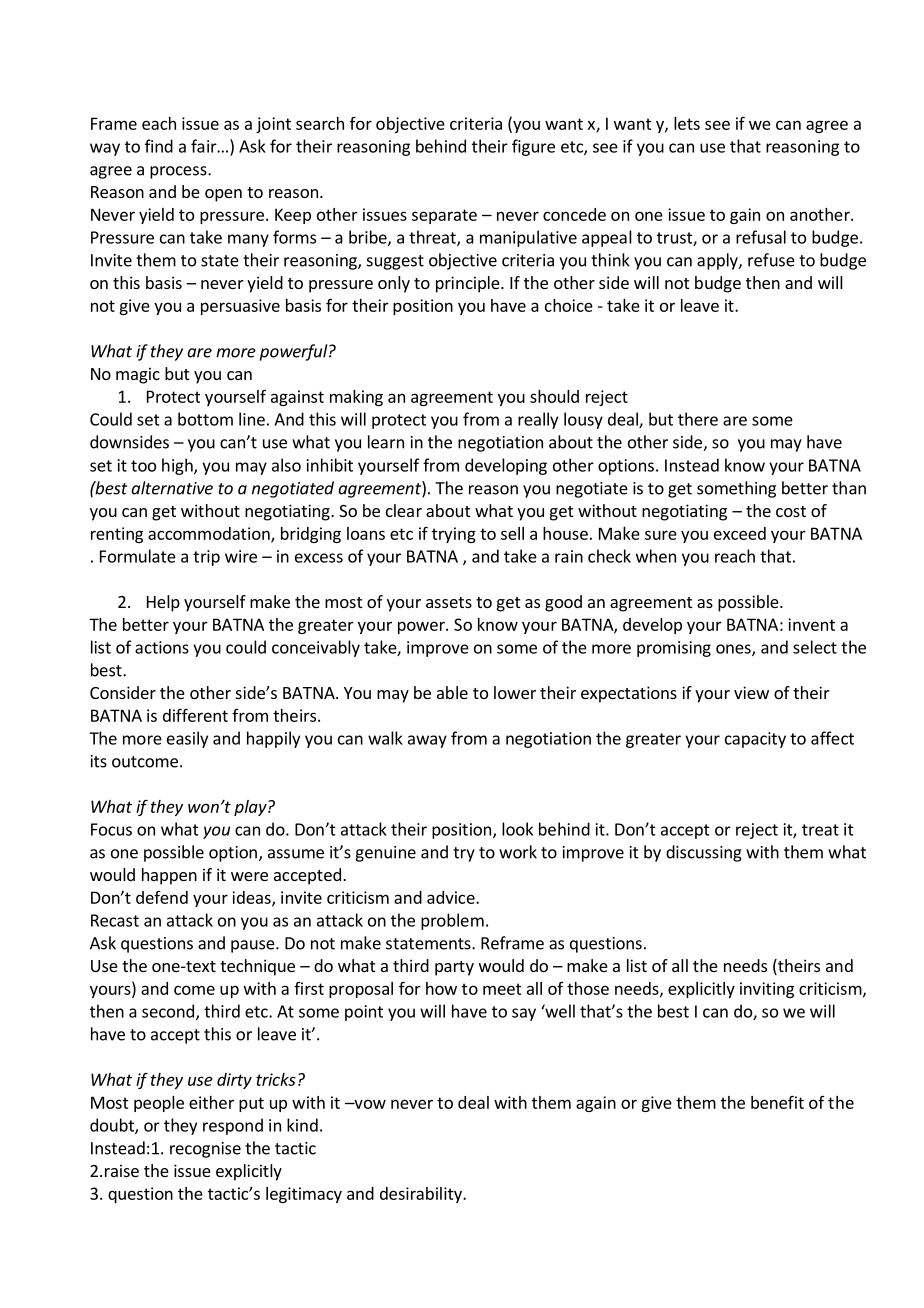  What do you see at coordinates (205, 1150) in the document?
I see `recognise` at bounding box center [205, 1150].
